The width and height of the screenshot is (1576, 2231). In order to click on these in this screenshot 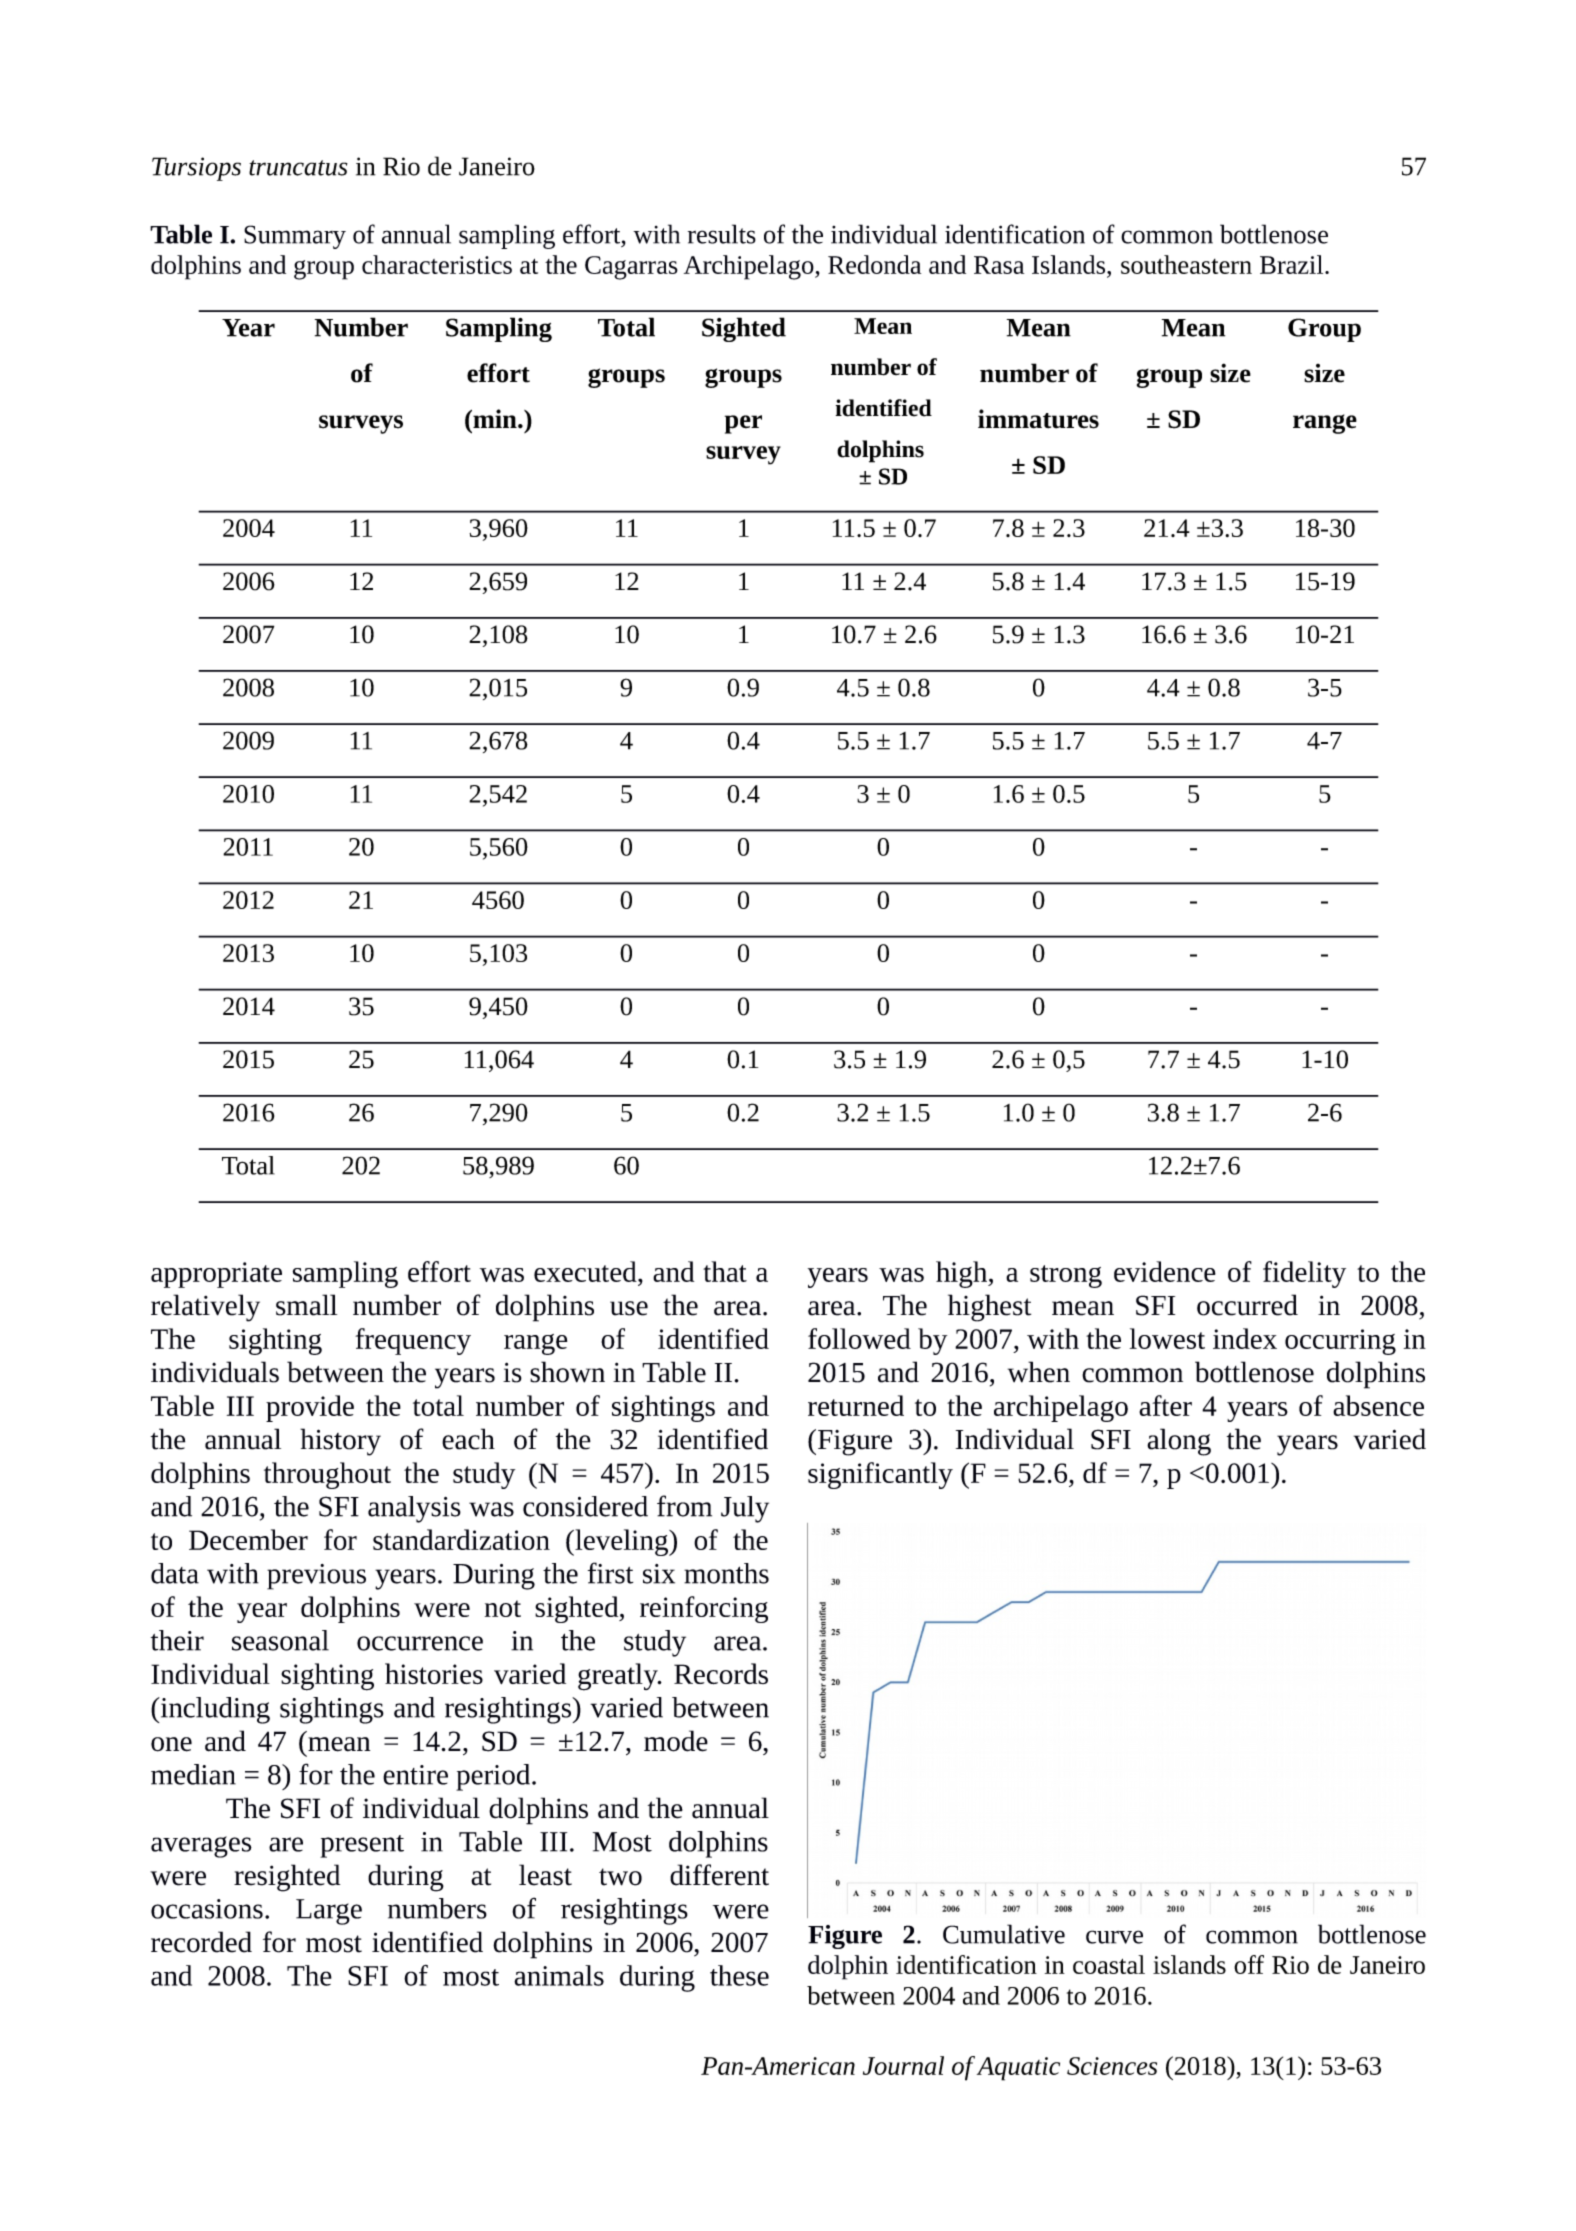, I will do `click(739, 1975)`.
